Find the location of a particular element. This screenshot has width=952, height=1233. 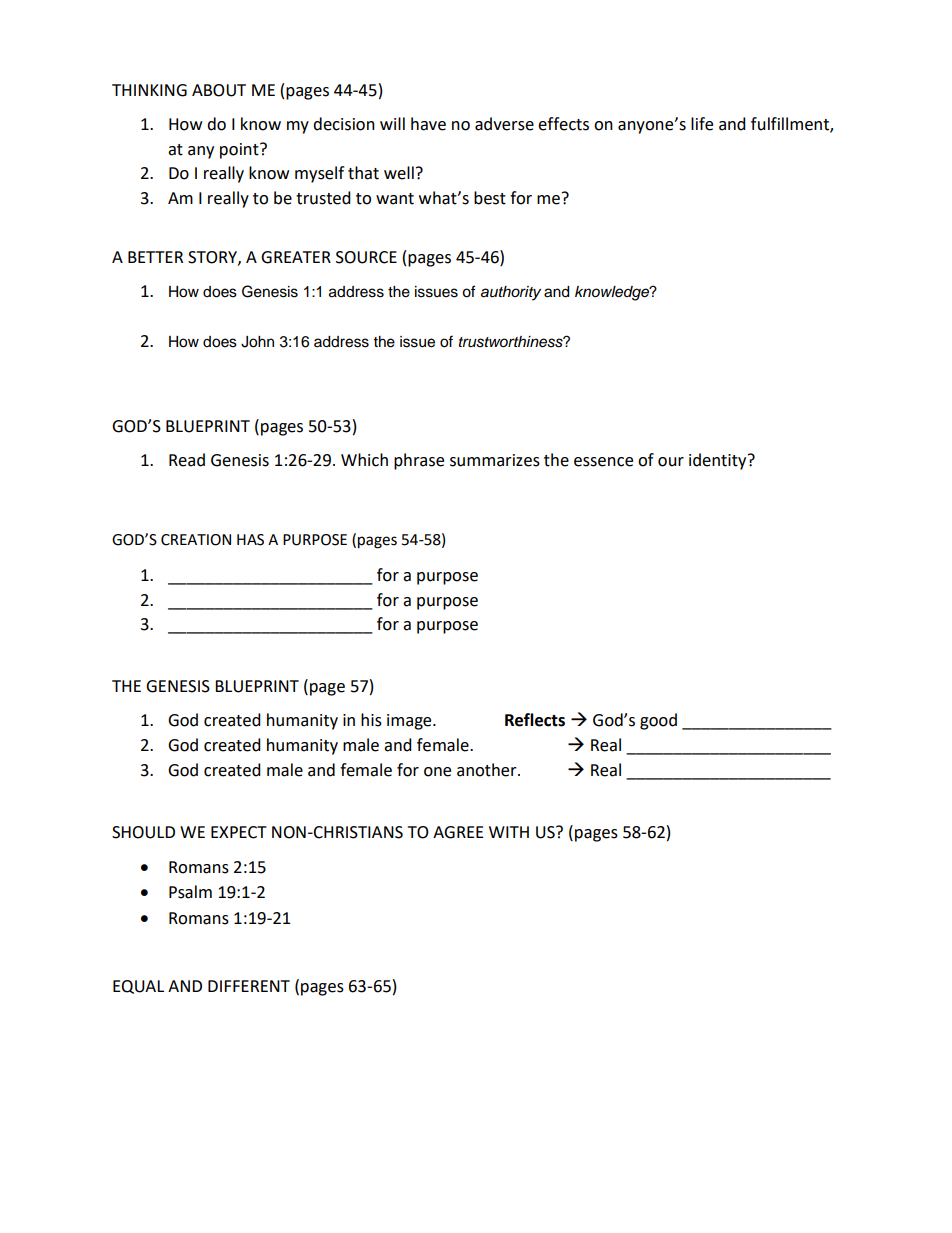

CREATION is located at coordinates (196, 540).
